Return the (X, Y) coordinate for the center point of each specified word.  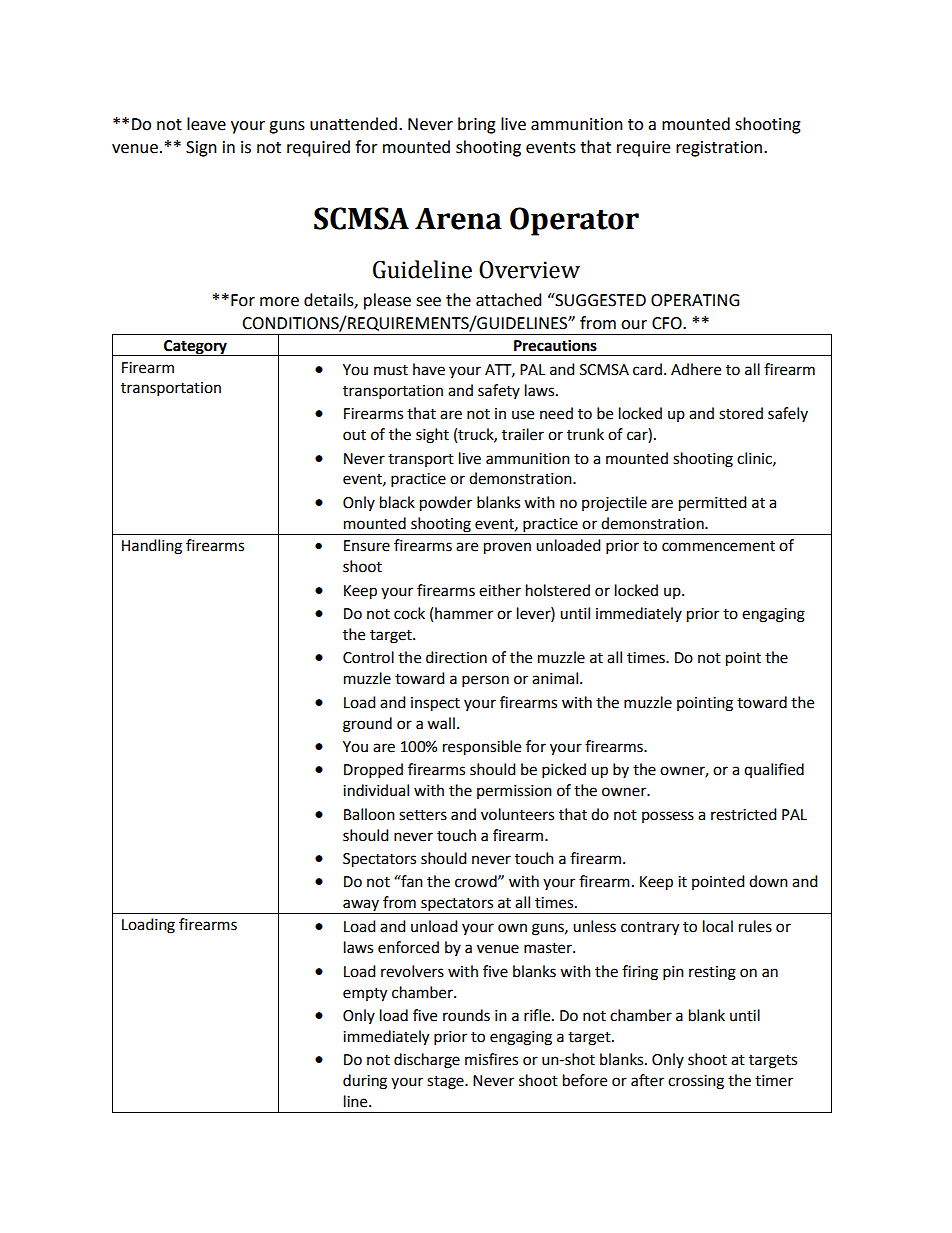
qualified (774, 770)
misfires (491, 1059)
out (354, 435)
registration (720, 149)
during (365, 1082)
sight (432, 436)
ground (367, 725)
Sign (201, 149)
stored (741, 413)
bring (477, 125)
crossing (696, 1082)
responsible (482, 748)
